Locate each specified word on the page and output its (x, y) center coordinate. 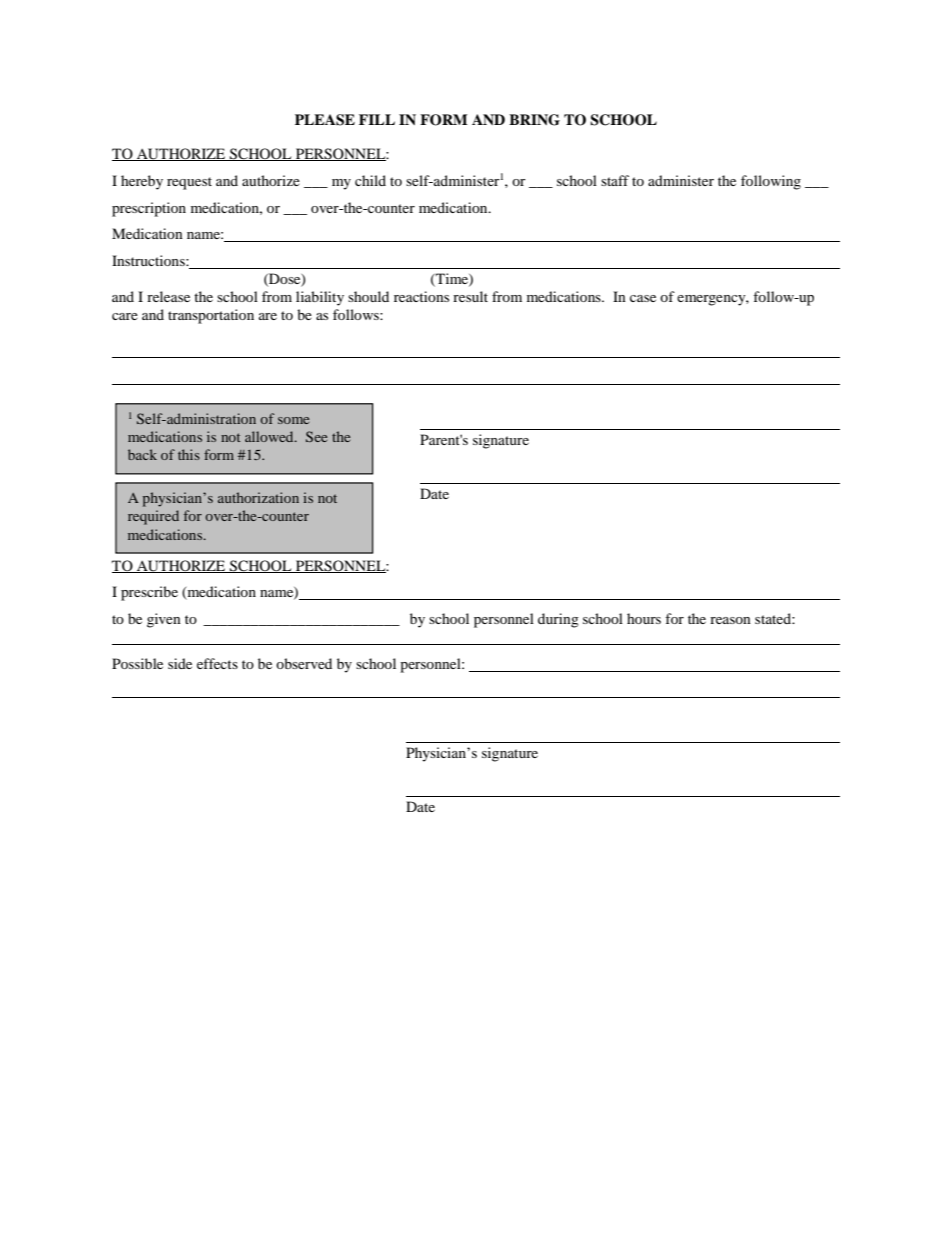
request (189, 183)
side (180, 663)
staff (615, 180)
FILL (377, 119)
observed (304, 663)
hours (644, 618)
